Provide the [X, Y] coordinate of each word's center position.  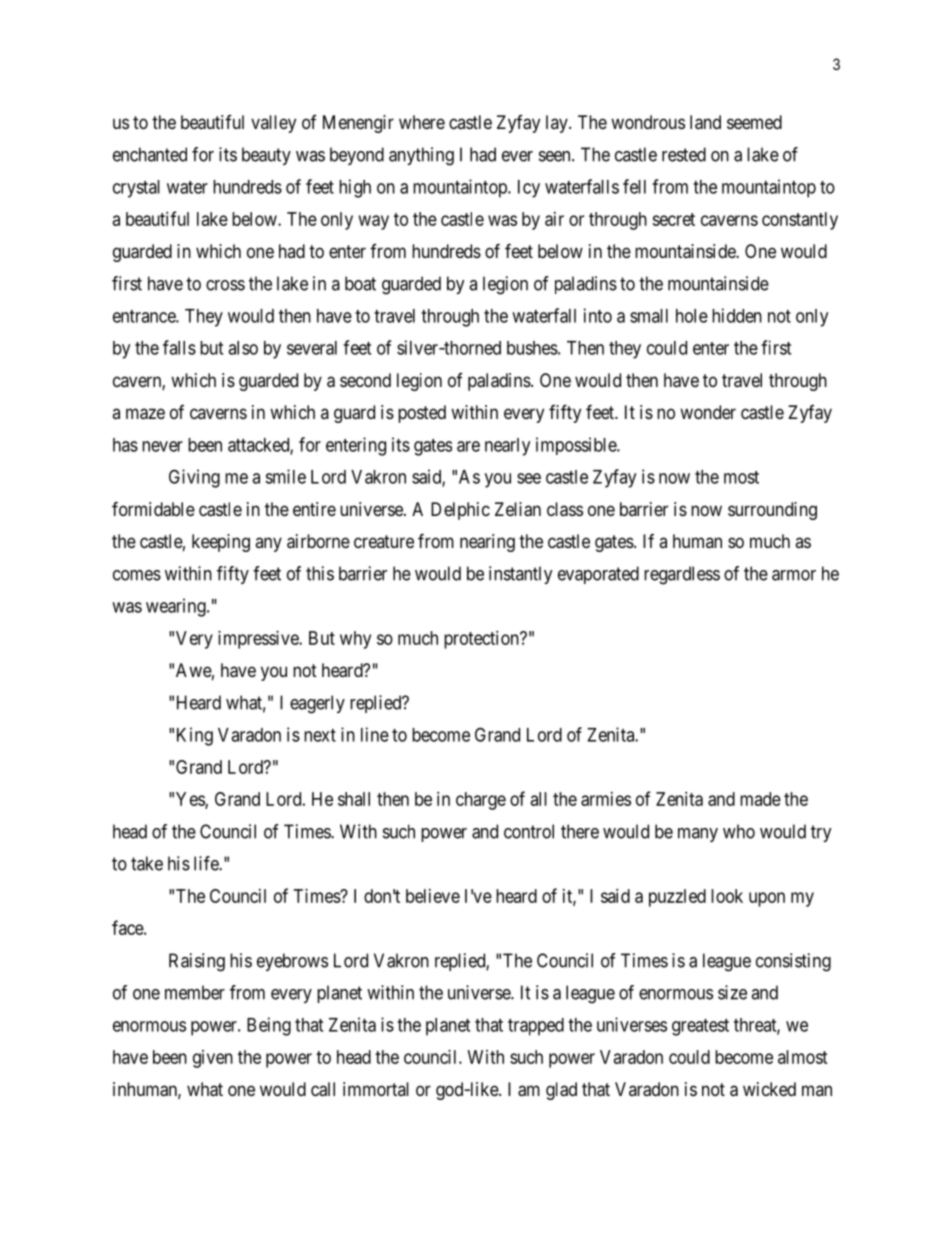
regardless [682, 575]
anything [421, 156]
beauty [266, 156]
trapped [536, 1027]
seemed [754, 122]
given [213, 1059]
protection [482, 640]
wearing [177, 607]
